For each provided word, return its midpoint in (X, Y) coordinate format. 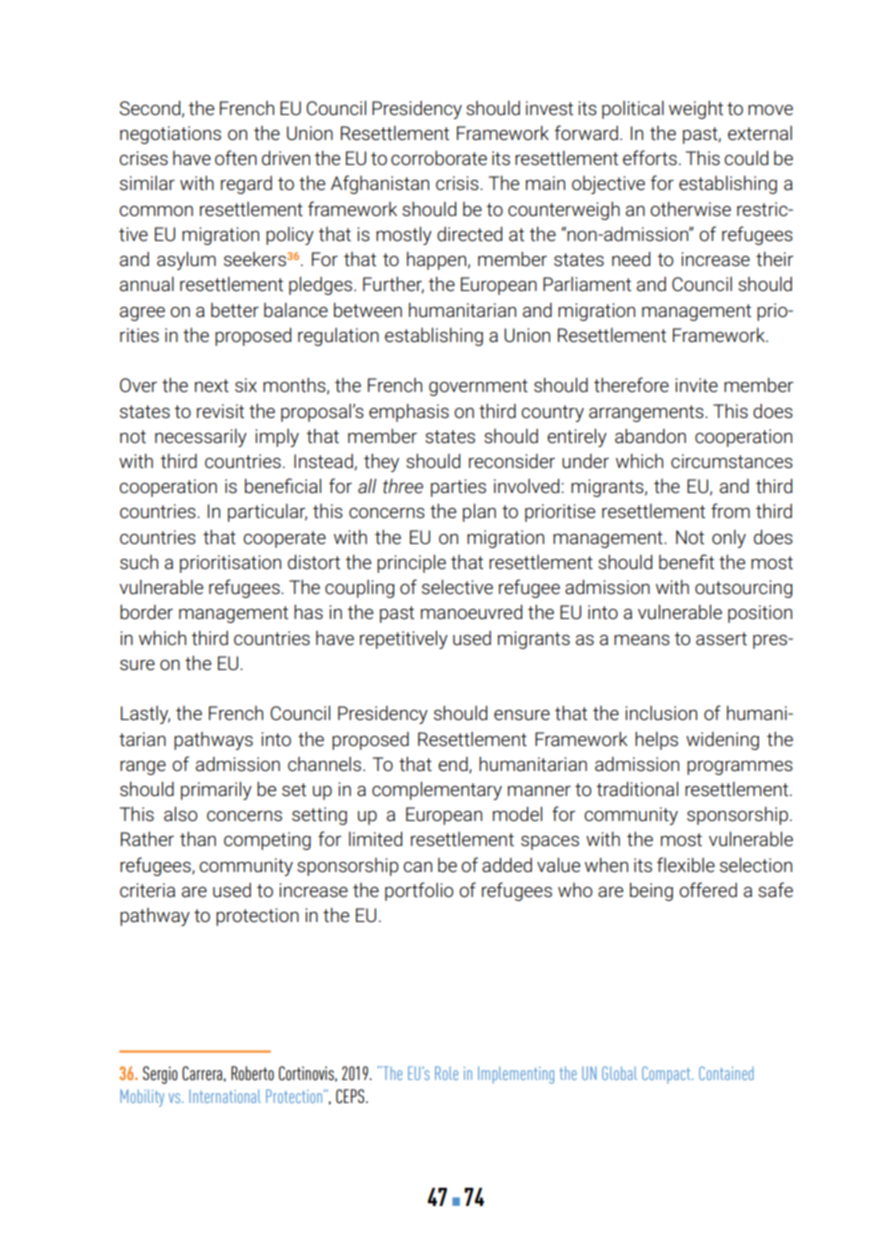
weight (696, 110)
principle (411, 564)
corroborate (439, 158)
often (236, 157)
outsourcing (743, 589)
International (225, 1096)
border (146, 612)
